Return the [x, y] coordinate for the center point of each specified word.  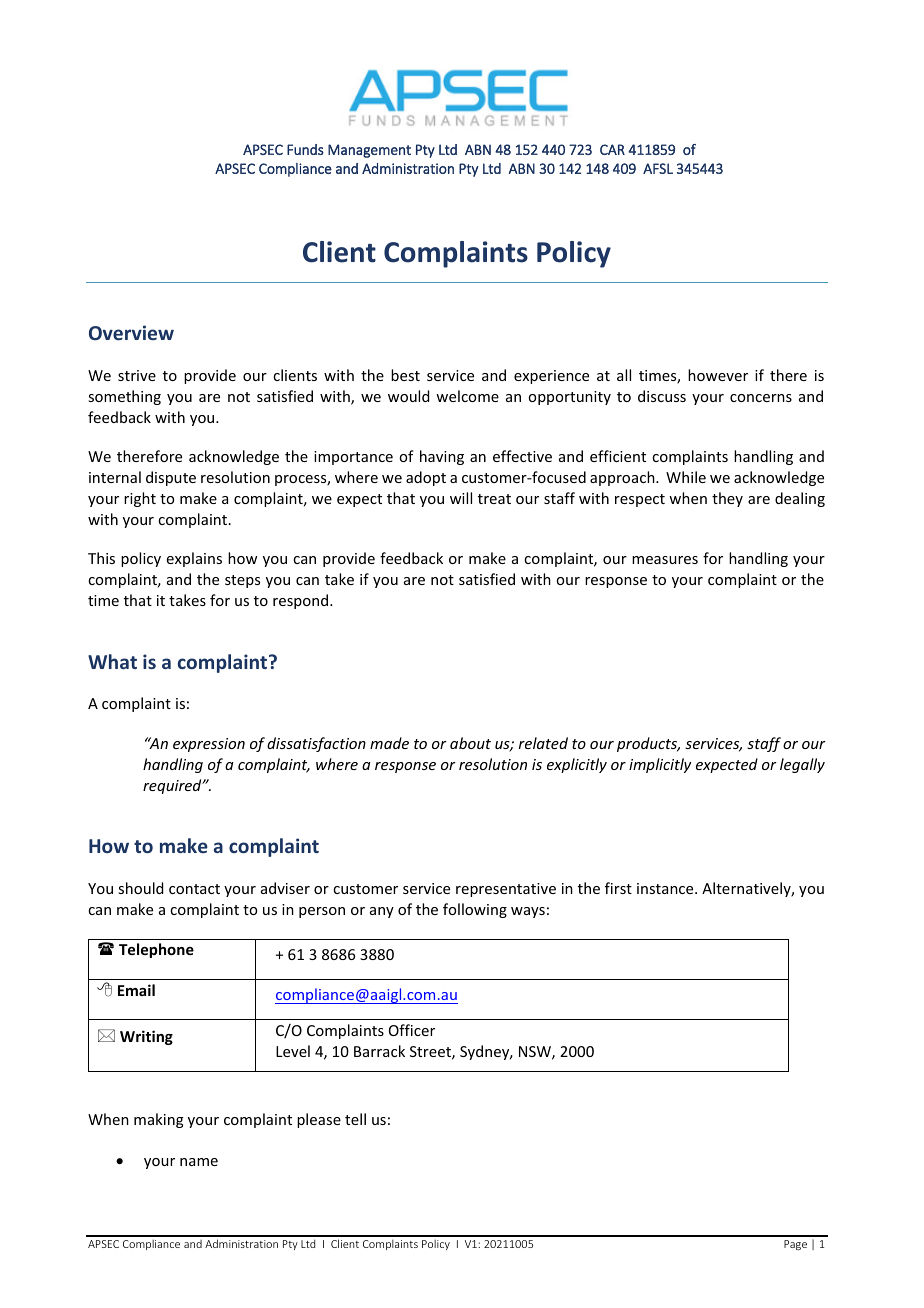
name [199, 1162]
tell [355, 1119]
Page [795, 1245]
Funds [305, 149]
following [475, 910]
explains [194, 559]
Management [369, 151]
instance [666, 888]
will [461, 498]
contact [194, 889]
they [727, 499]
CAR [612, 149]
